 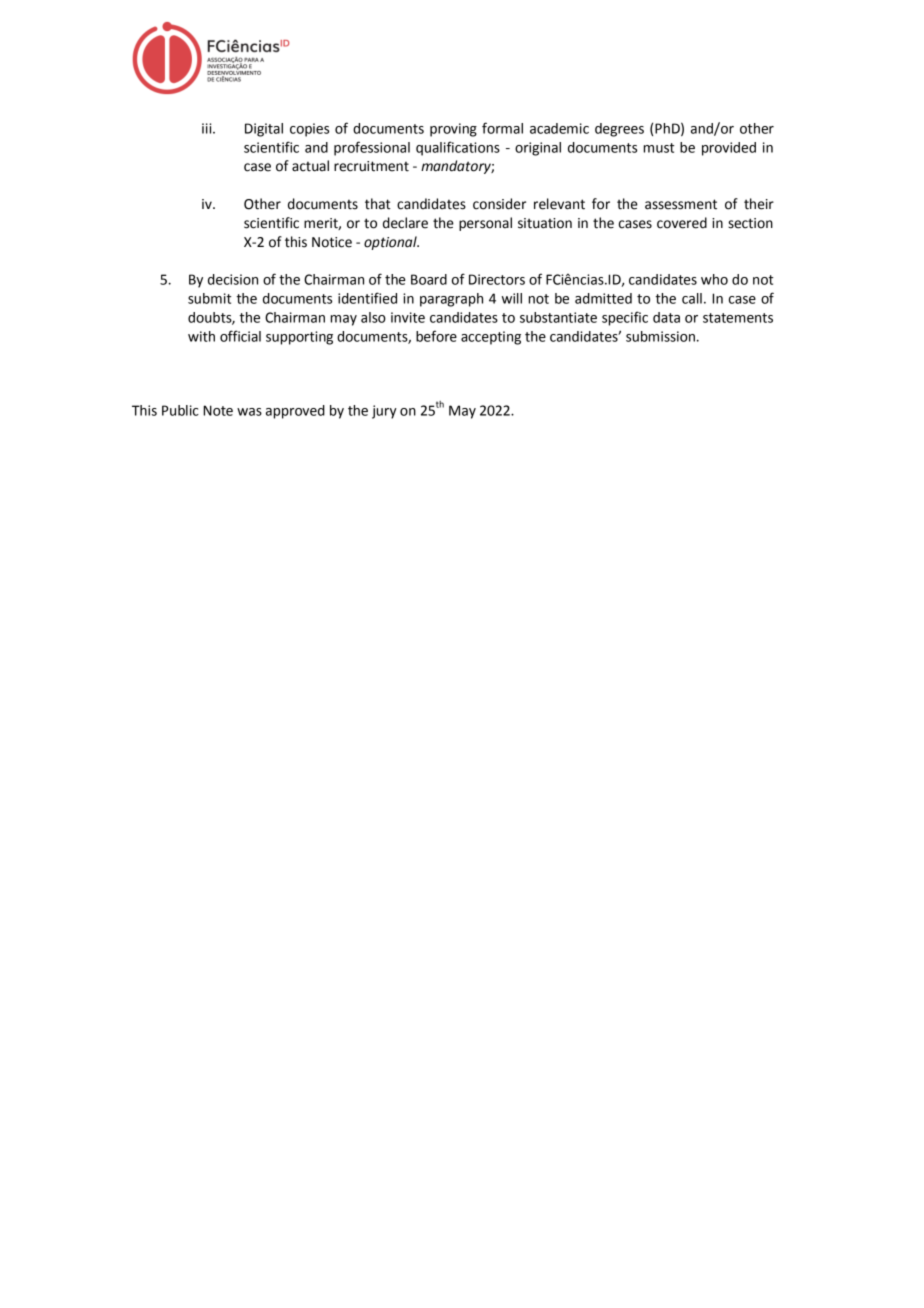 I want to click on consider, so click(x=499, y=204).
